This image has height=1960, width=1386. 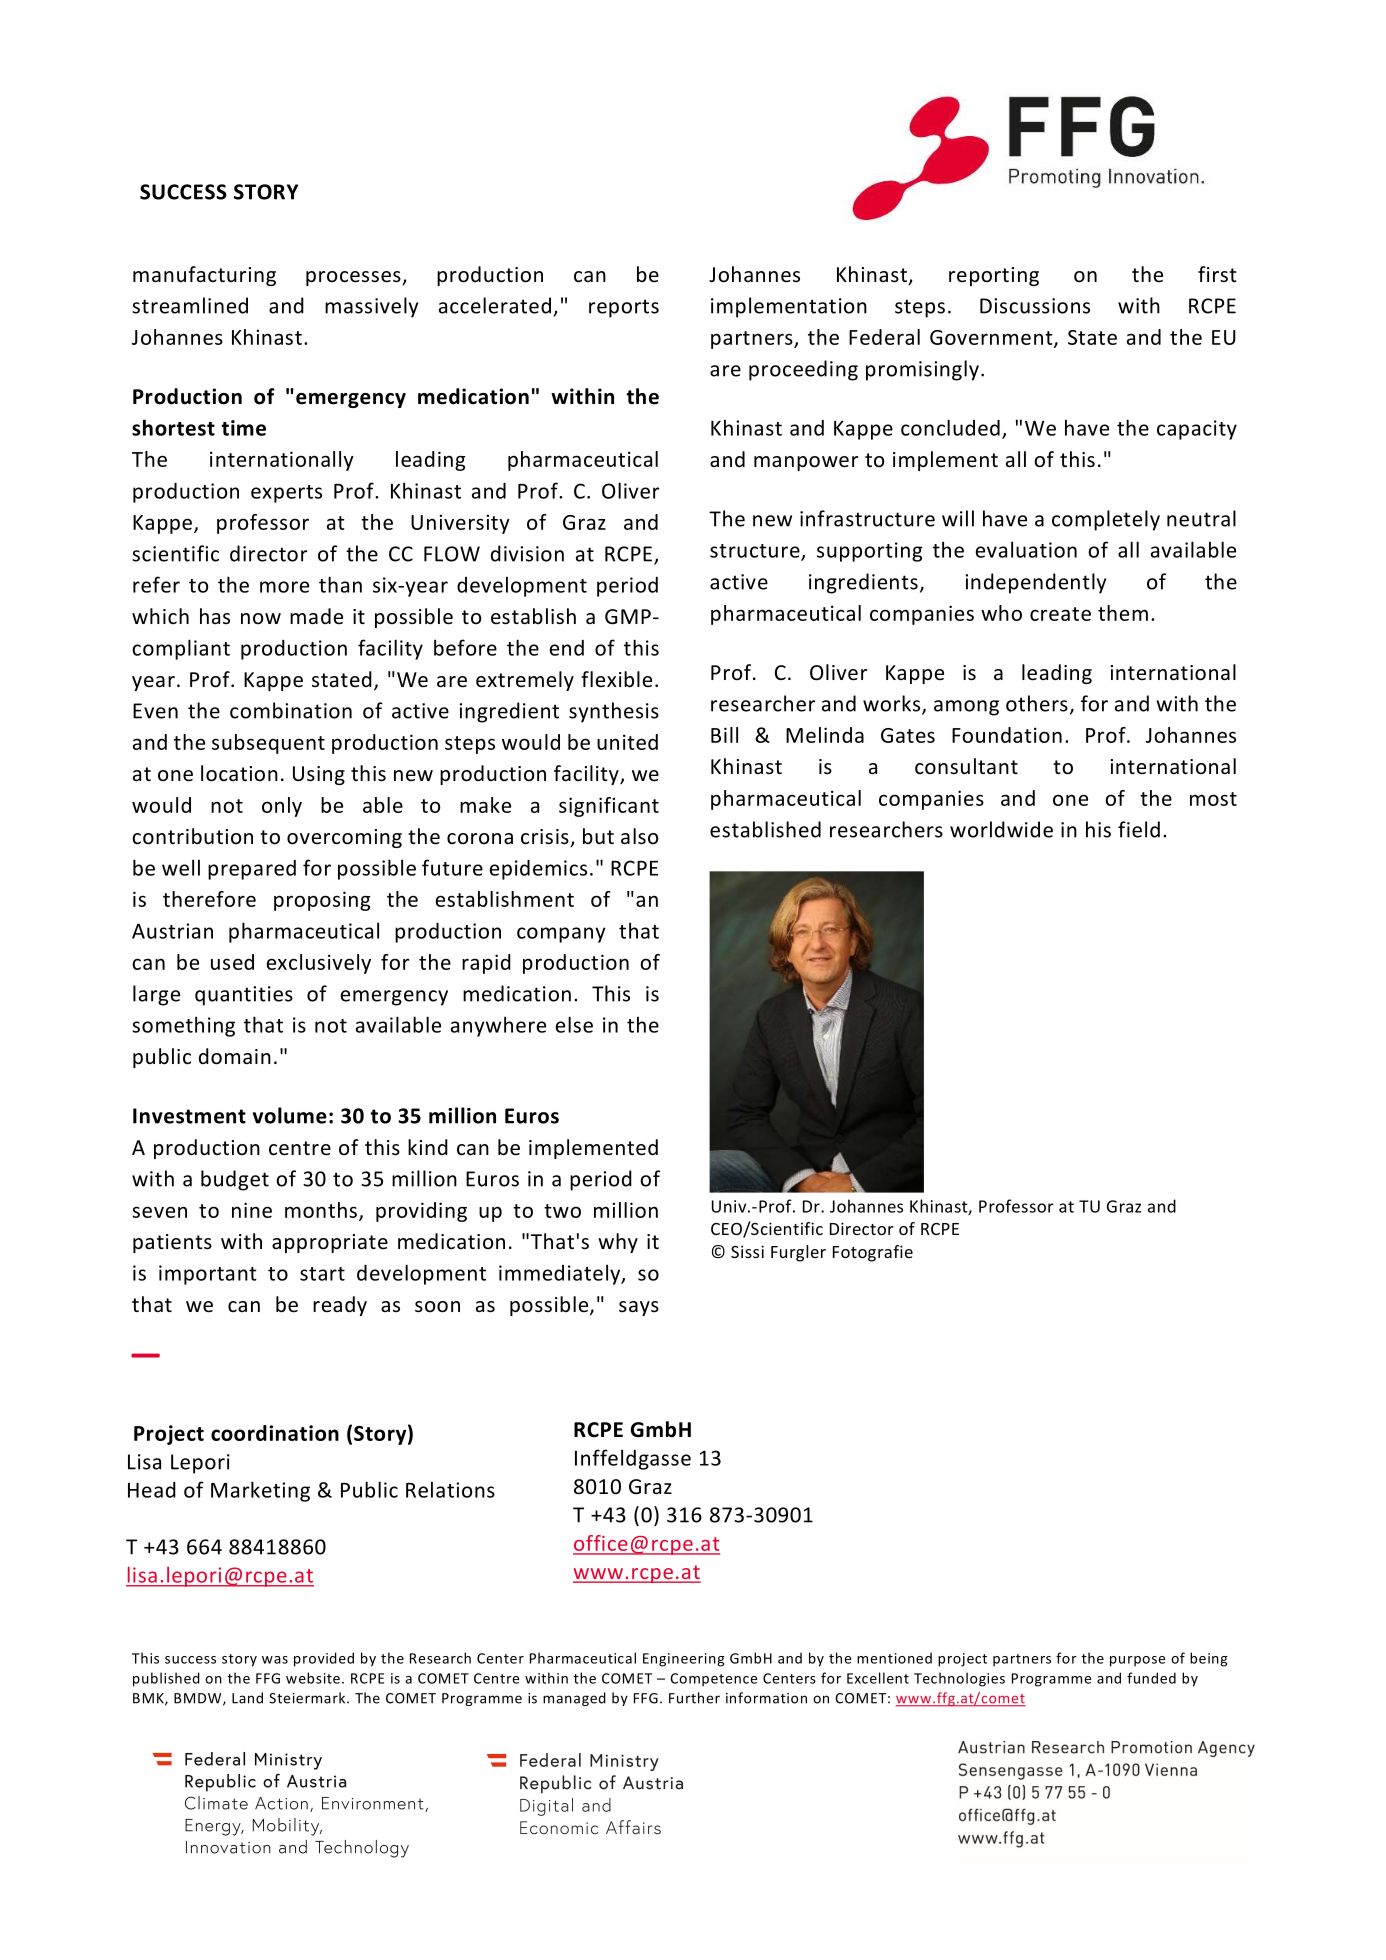 I want to click on field, so click(x=1139, y=829).
